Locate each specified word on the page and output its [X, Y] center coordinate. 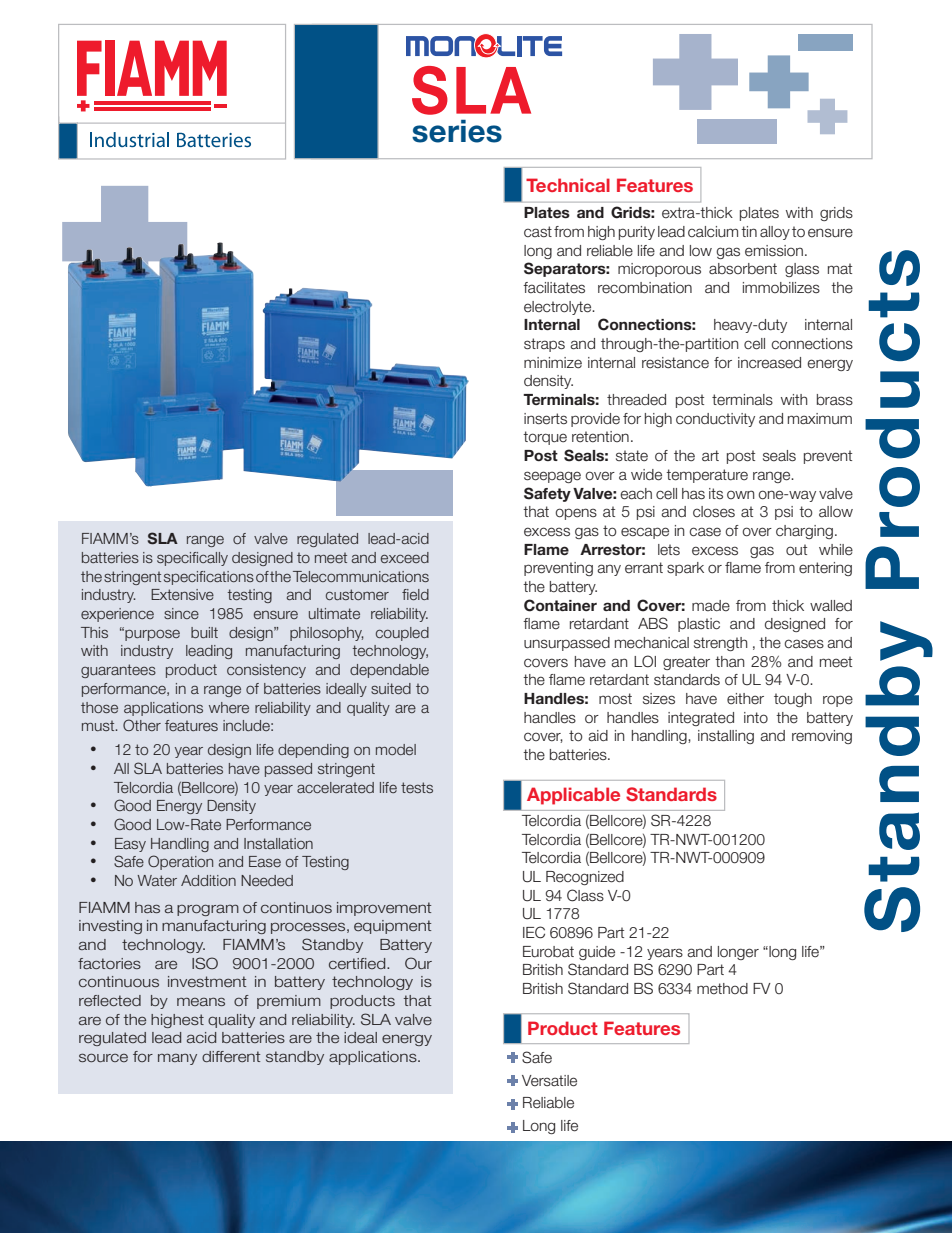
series [457, 131]
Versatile [549, 1081]
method [722, 989]
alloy [775, 233]
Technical [568, 185]
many [177, 1059]
